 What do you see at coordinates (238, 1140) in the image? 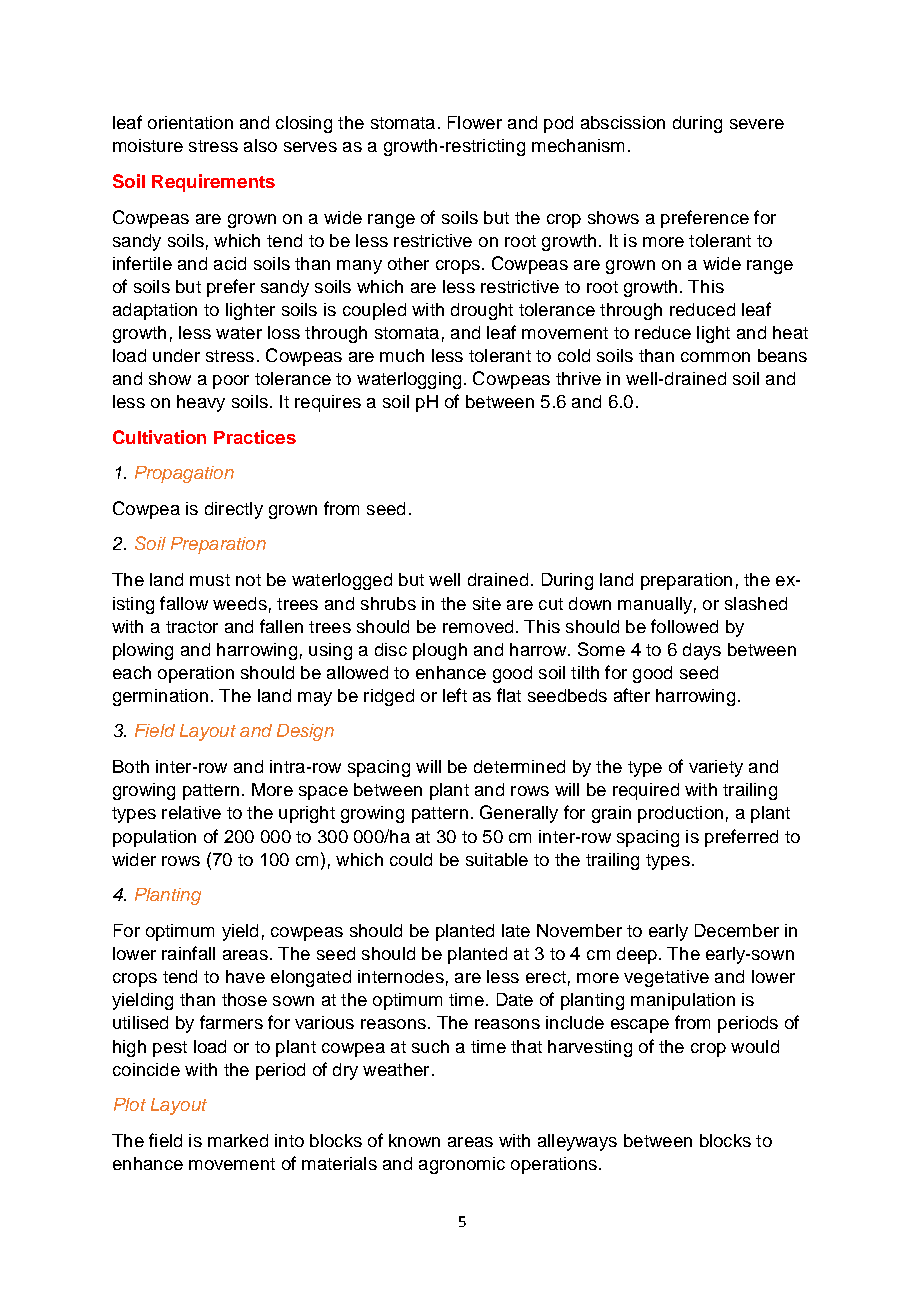
I see `marked` at bounding box center [238, 1140].
